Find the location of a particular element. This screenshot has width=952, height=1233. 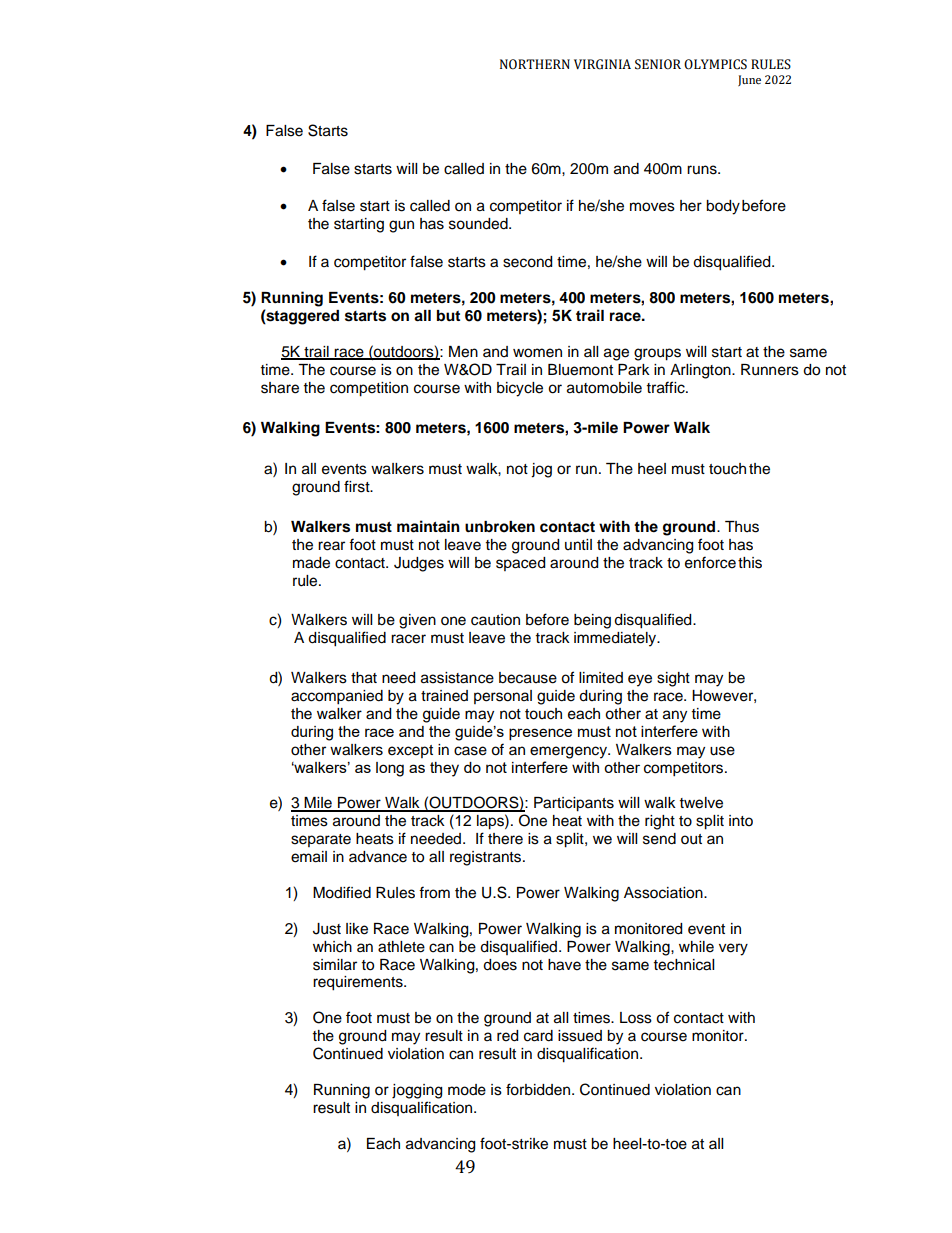

NORTHERN is located at coordinates (535, 64).
